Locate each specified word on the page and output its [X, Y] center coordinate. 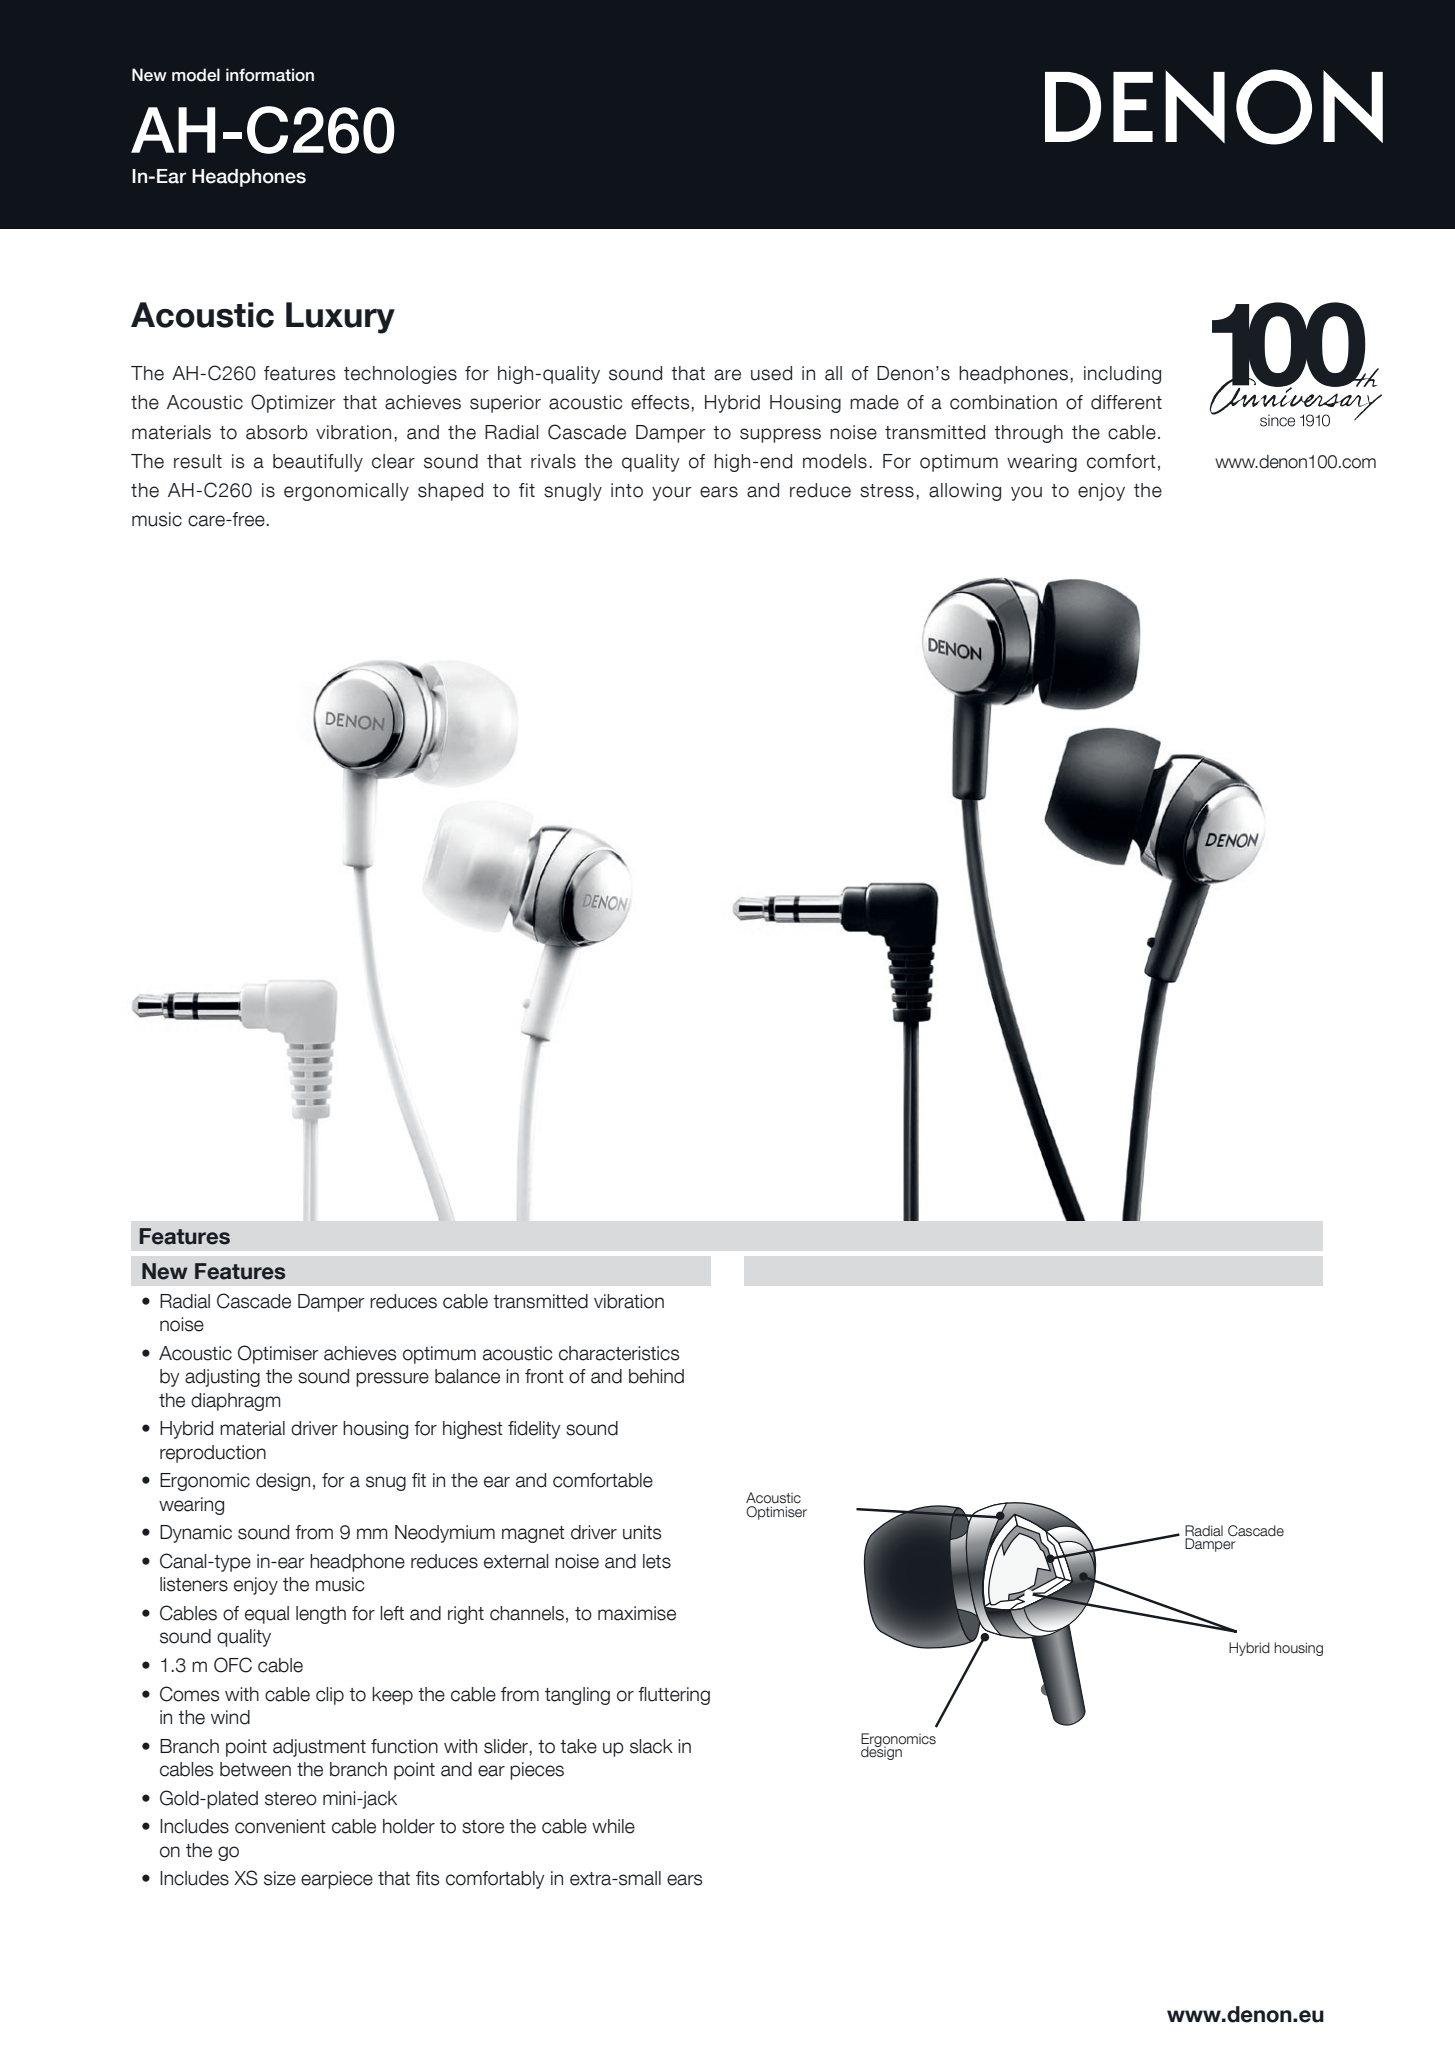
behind [656, 1376]
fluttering [674, 1696]
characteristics [619, 1353]
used [771, 373]
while [613, 1826]
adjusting [222, 1378]
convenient [280, 1826]
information [270, 75]
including [1122, 375]
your [672, 493]
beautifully [318, 463]
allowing [965, 492]
